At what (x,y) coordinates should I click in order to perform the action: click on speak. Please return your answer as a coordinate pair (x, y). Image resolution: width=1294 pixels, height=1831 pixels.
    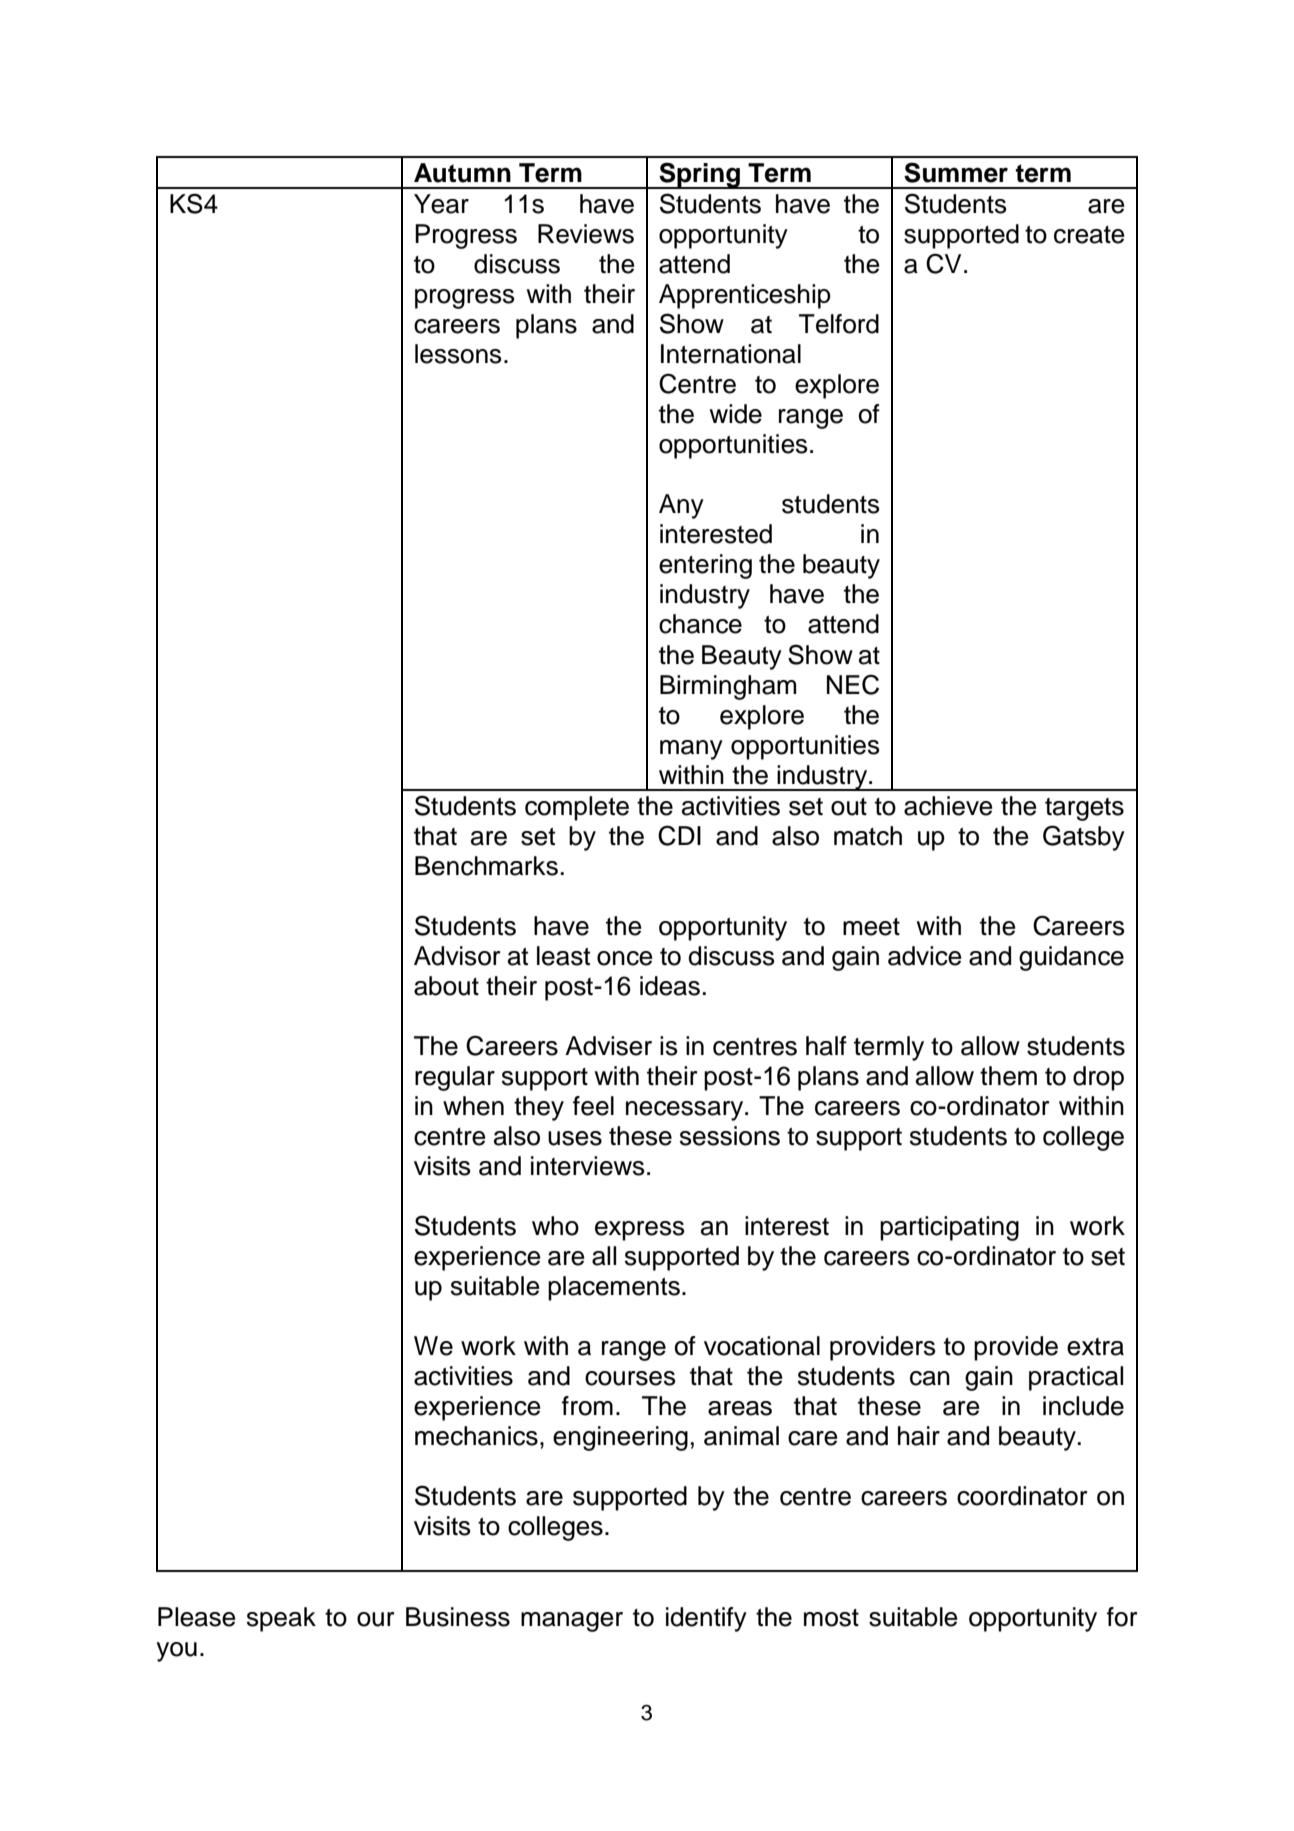
    Looking at the image, I should click on (281, 1619).
